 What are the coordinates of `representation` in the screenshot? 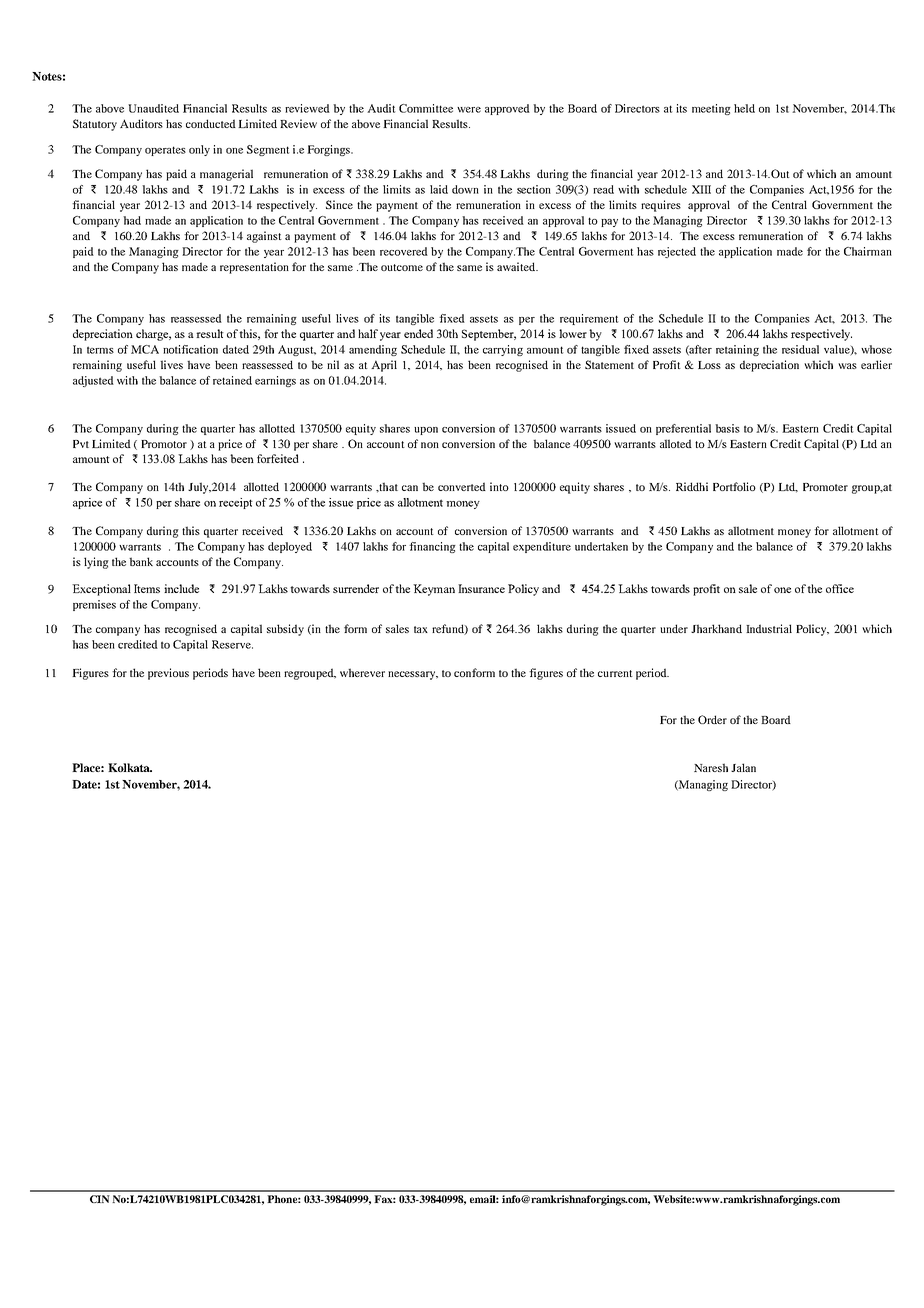 It's located at (254, 268).
